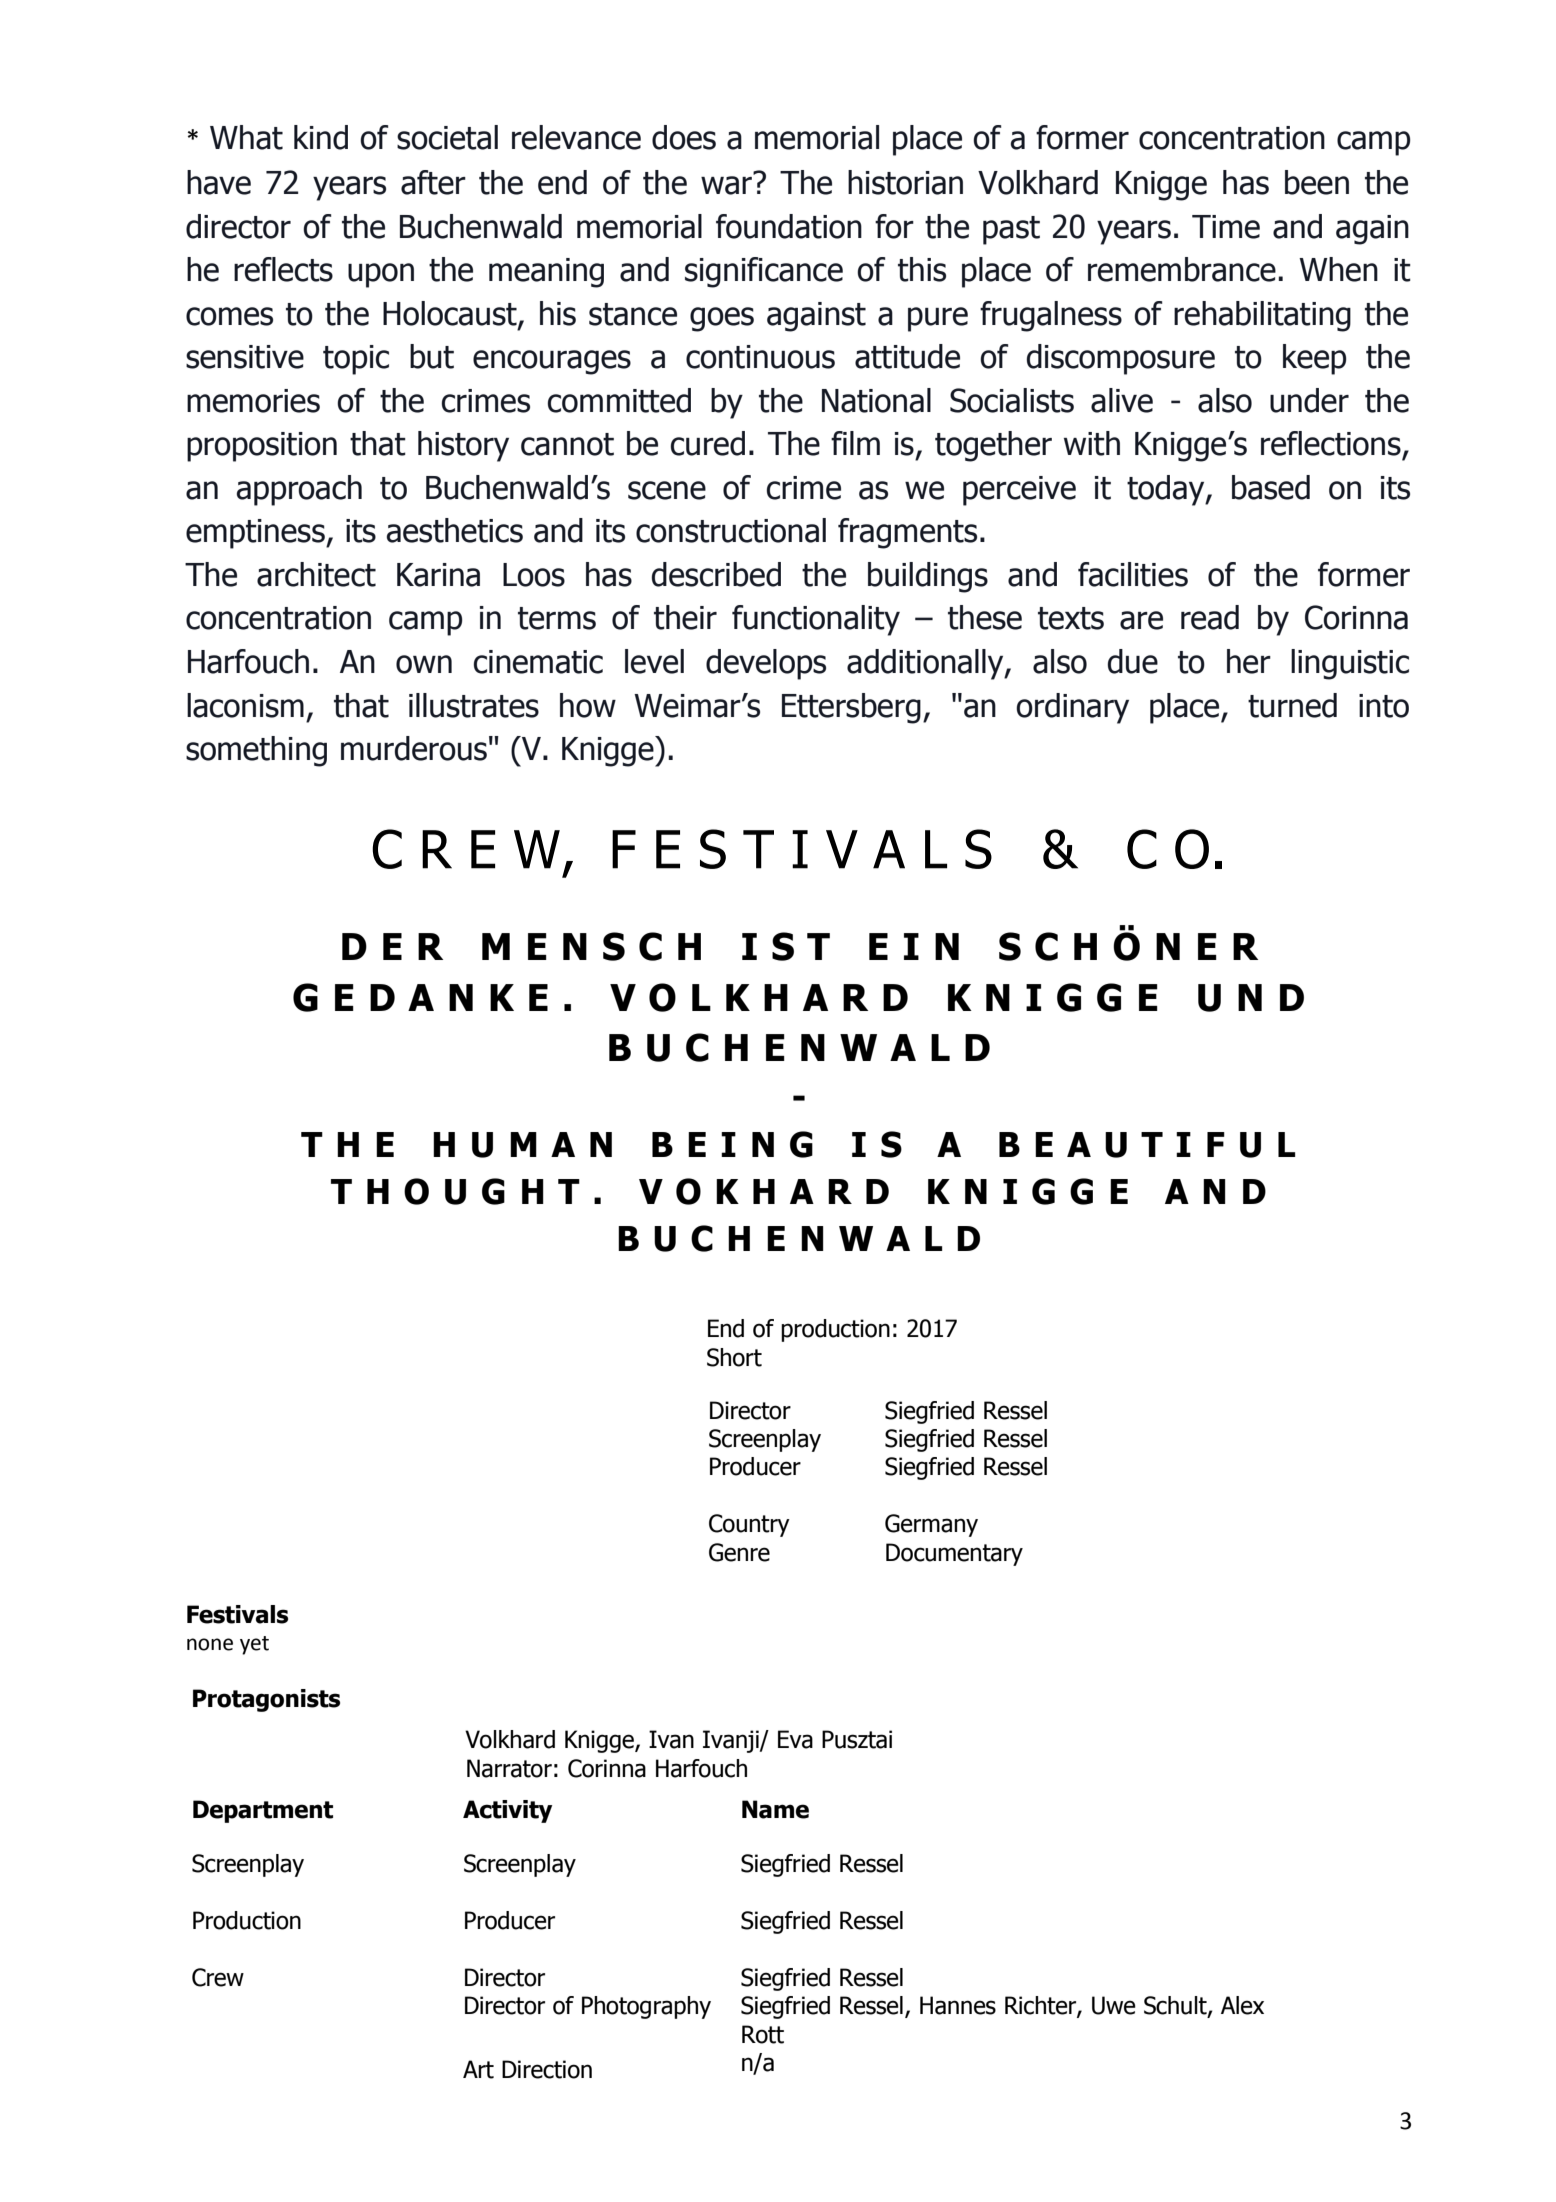 This screenshot has width=1556, height=2202. What do you see at coordinates (954, 1554) in the screenshot?
I see `Documentary` at bounding box center [954, 1554].
